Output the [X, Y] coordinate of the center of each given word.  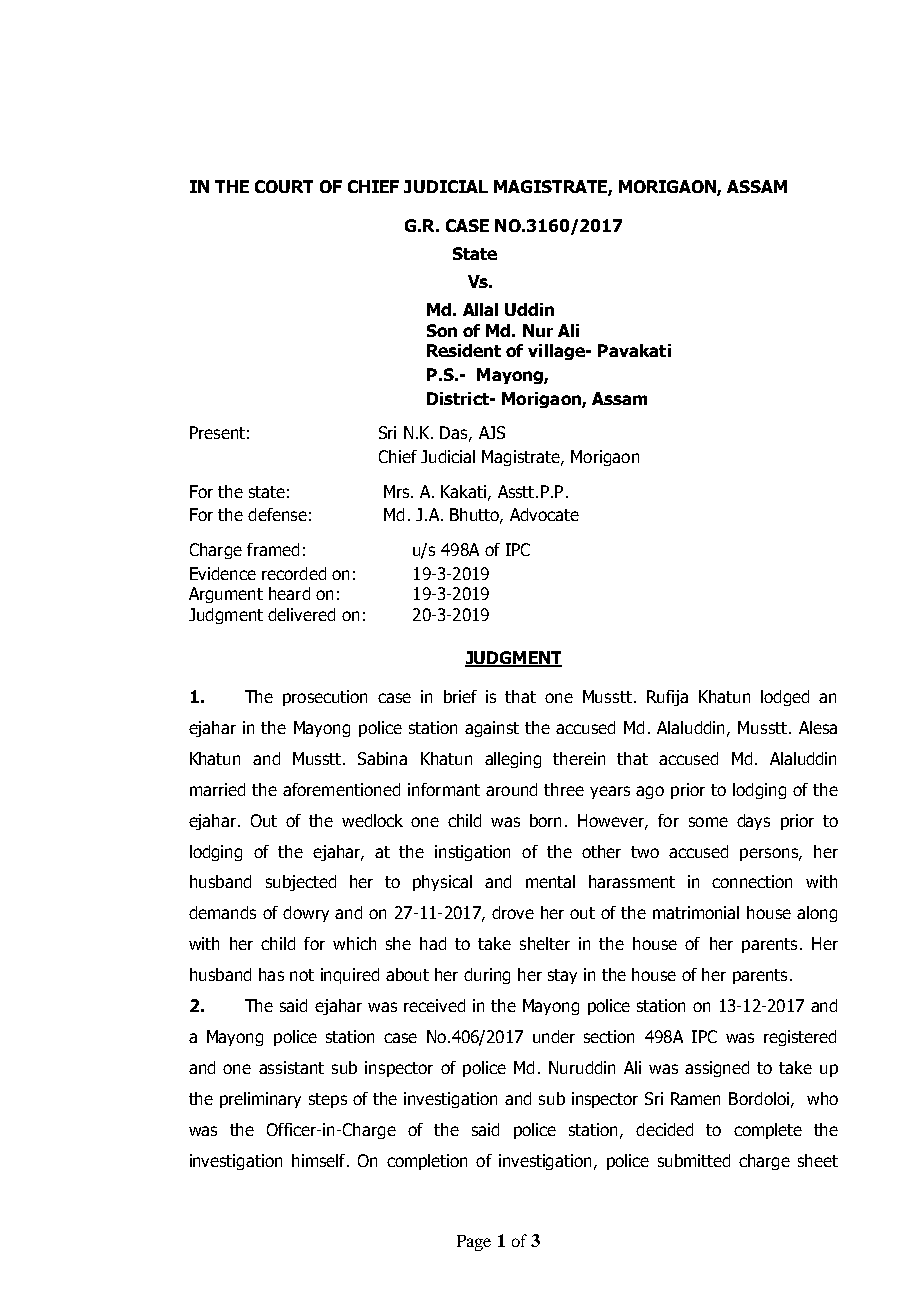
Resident [464, 350]
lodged [785, 698]
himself [320, 1160]
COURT [284, 186]
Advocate [544, 514]
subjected [301, 883]
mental [550, 881]
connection [752, 881]
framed [273, 549]
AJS [492, 432]
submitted [694, 1160]
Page [474, 1243]
